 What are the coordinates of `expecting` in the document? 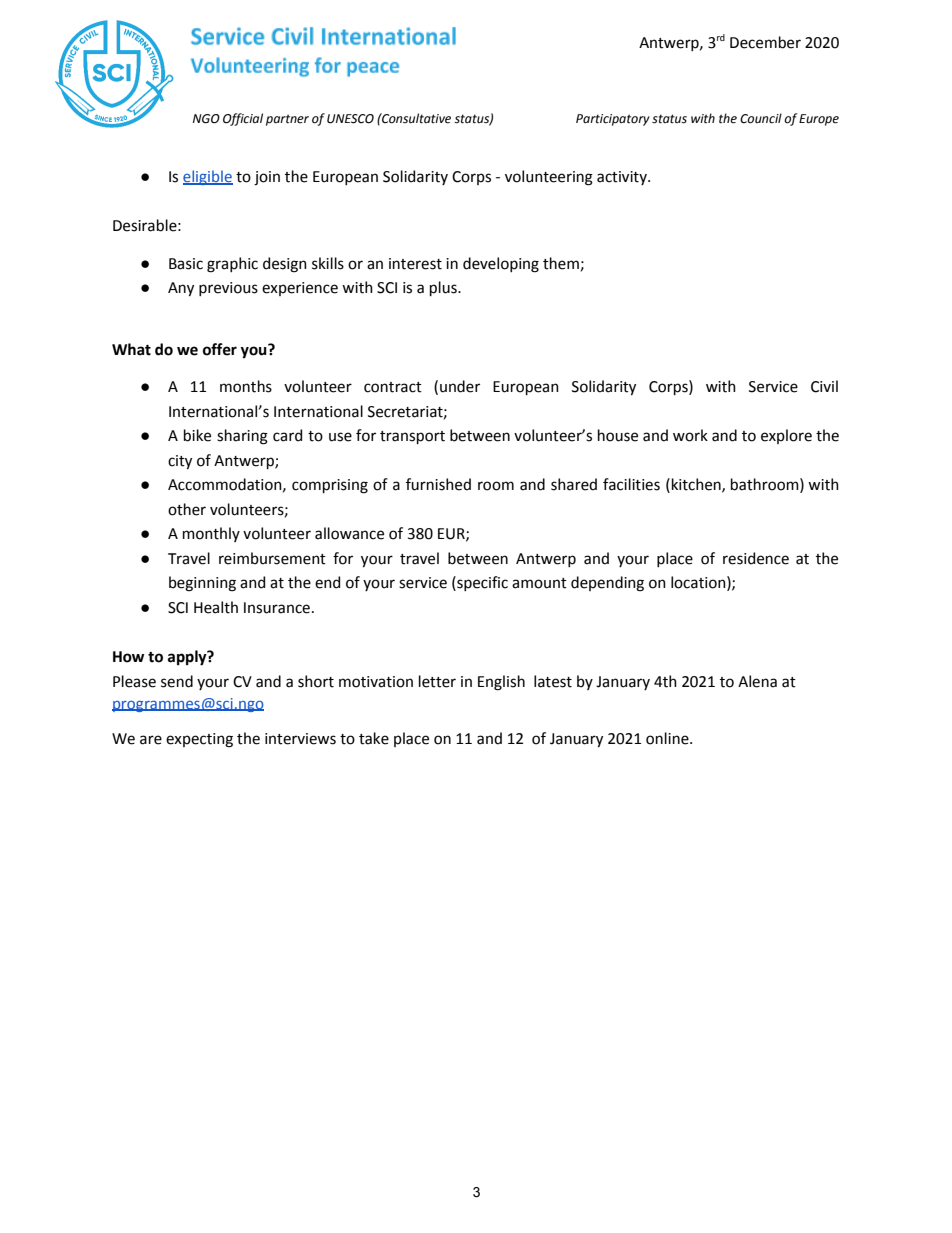 It's located at (199, 740).
